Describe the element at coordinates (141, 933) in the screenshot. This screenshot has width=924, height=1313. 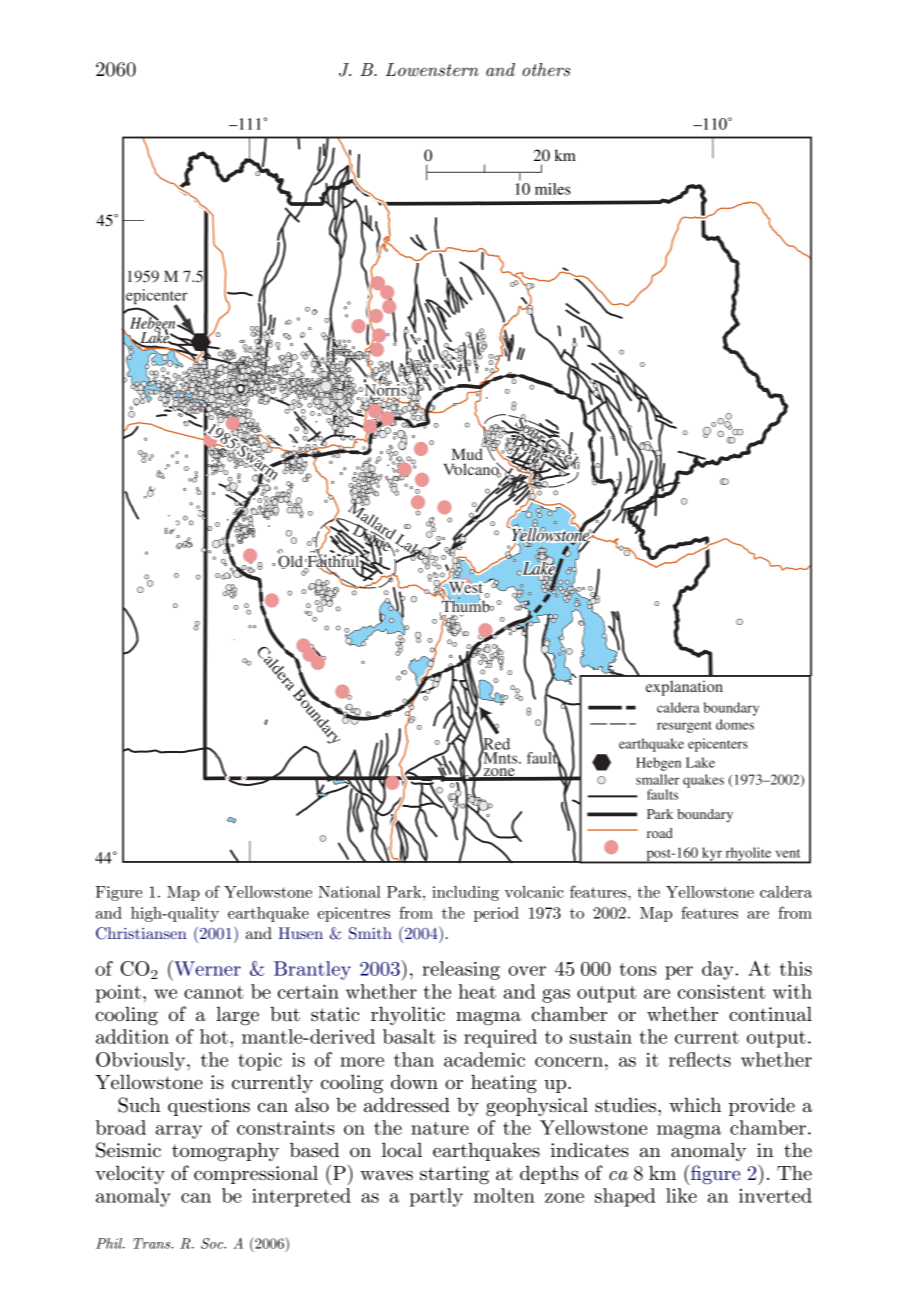
I see `Christiansen` at that location.
